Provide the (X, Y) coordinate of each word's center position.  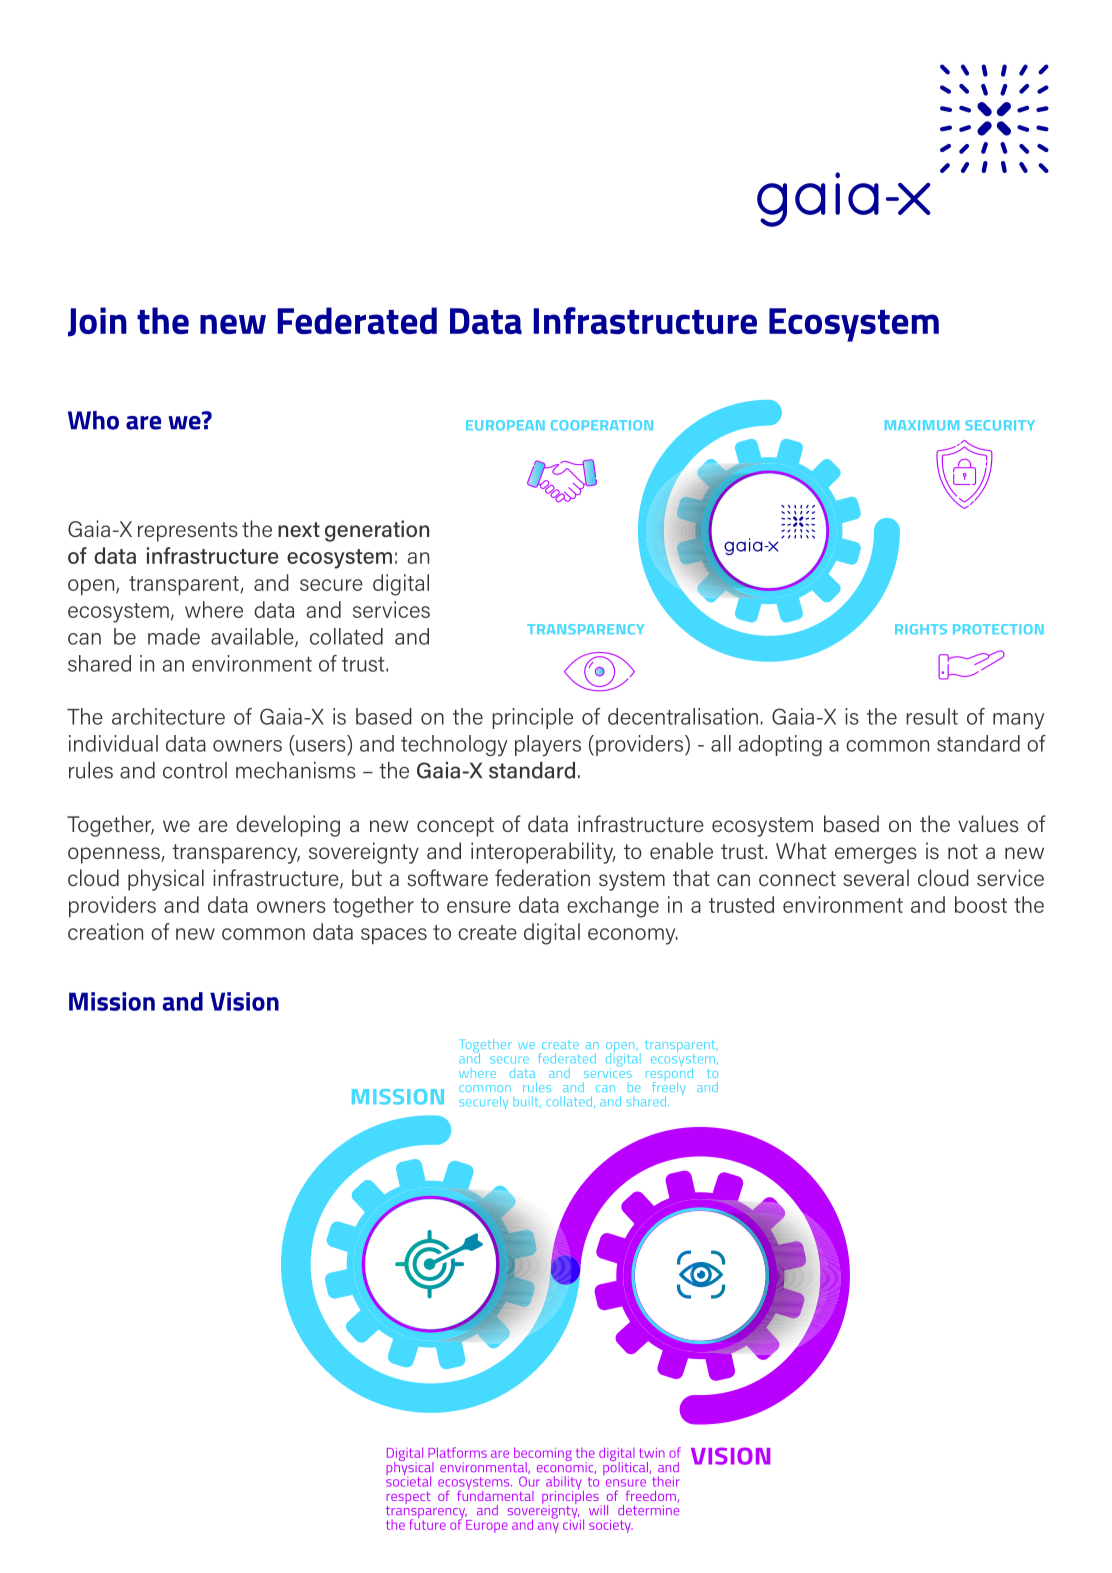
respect (408, 1499)
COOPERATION (602, 425)
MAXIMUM (922, 425)
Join (97, 322)
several (876, 877)
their (666, 1481)
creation (105, 931)
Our (529, 1481)
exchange (613, 907)
